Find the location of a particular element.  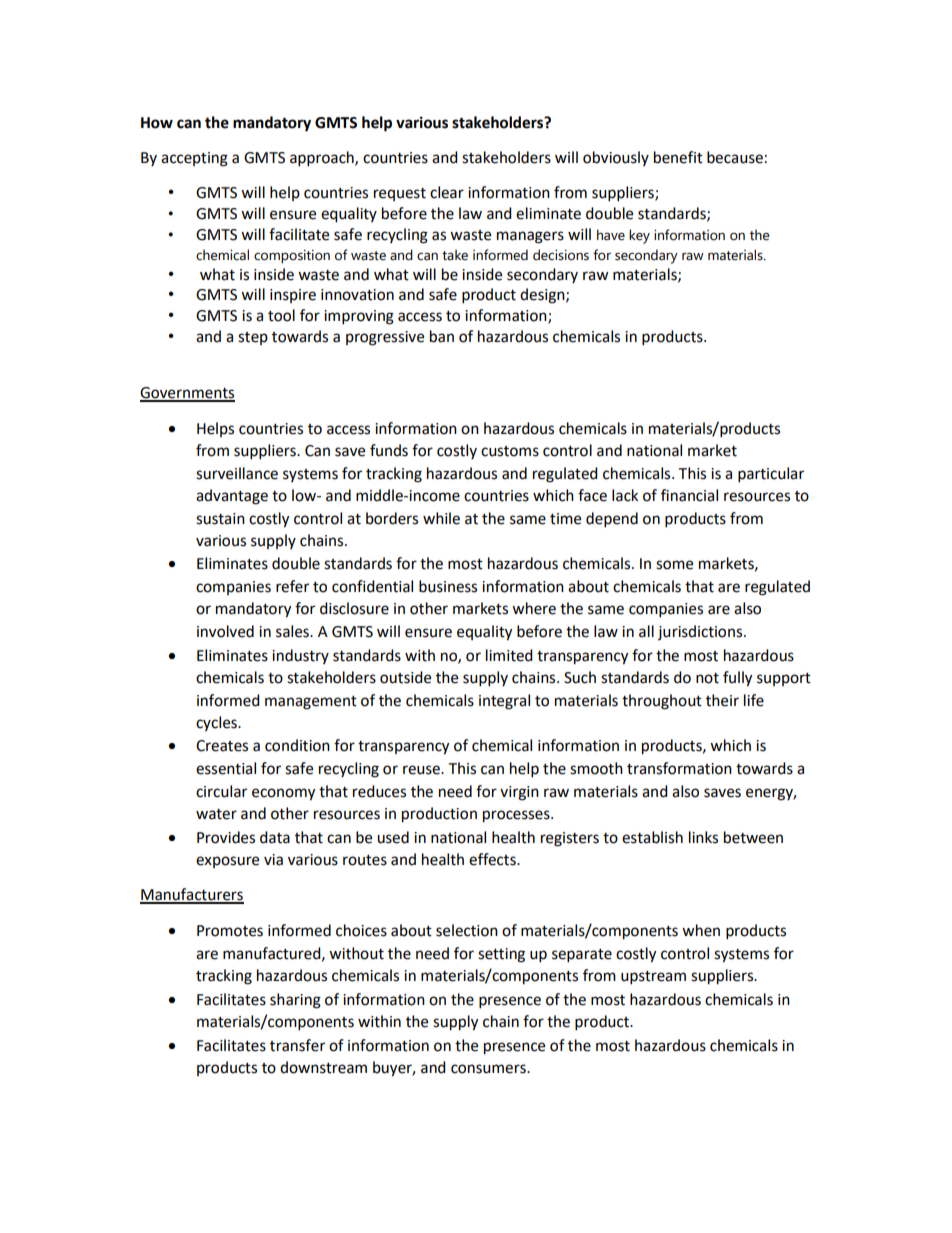

jurisdictions is located at coordinates (701, 632).
